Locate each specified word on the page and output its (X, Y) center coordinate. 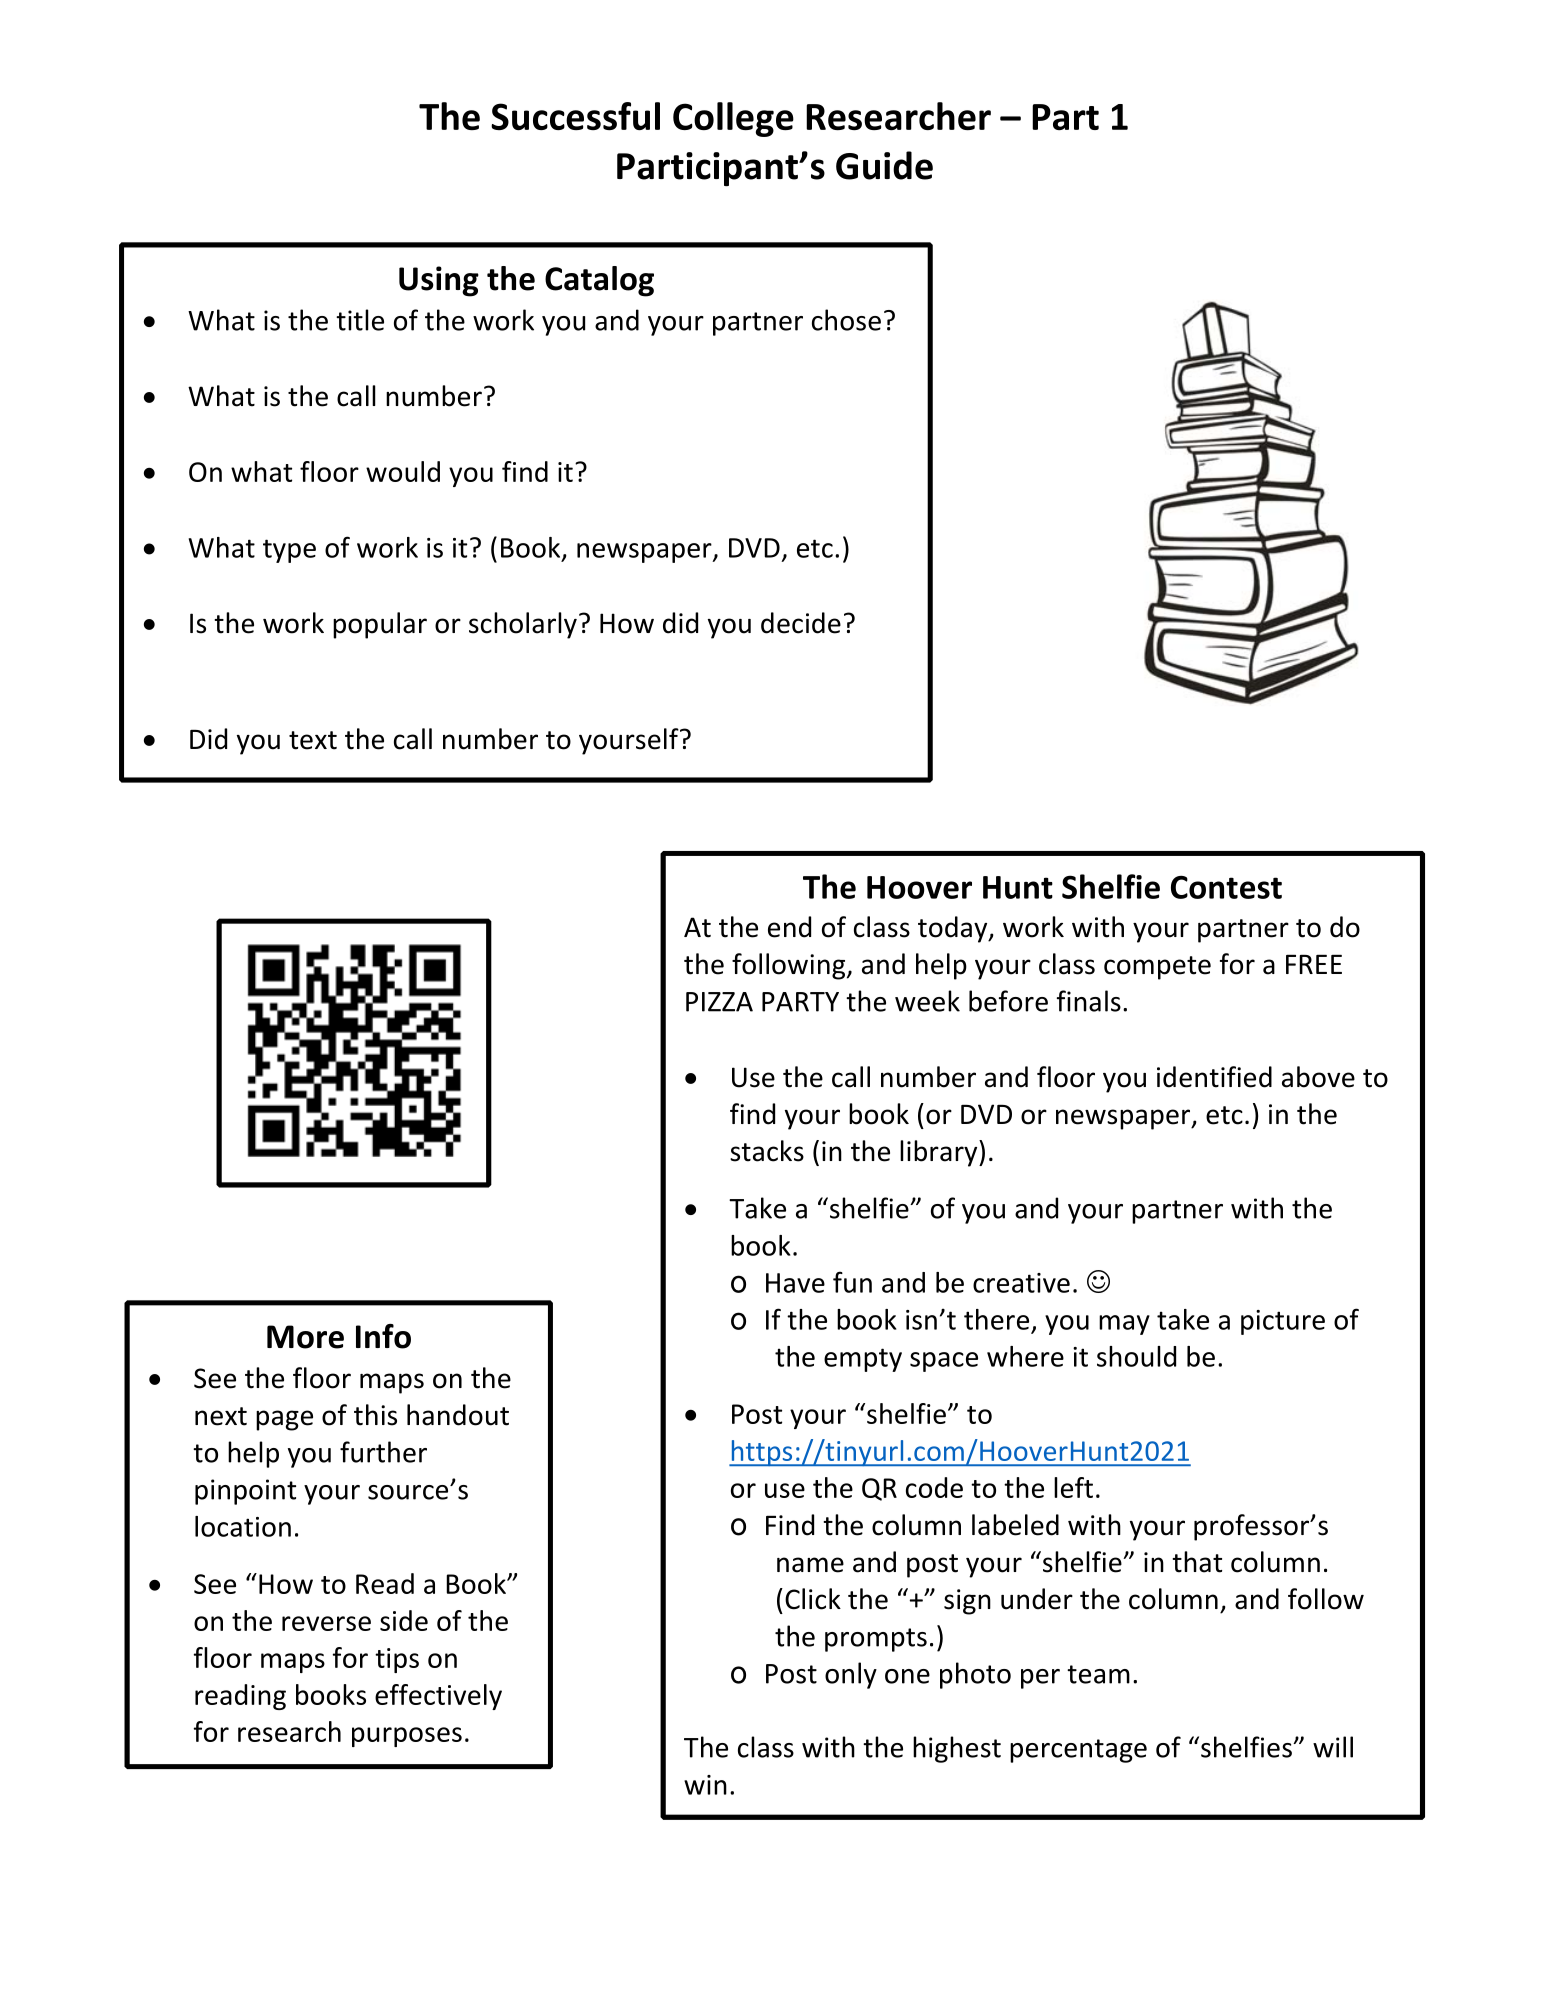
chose (846, 320)
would (403, 471)
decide (801, 623)
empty (863, 1360)
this (375, 1415)
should (1136, 1356)
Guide (884, 165)
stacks (767, 1151)
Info (383, 1336)
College (733, 119)
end (789, 927)
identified (1214, 1077)
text (313, 740)
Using (439, 281)
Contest (1226, 887)
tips (397, 1660)
